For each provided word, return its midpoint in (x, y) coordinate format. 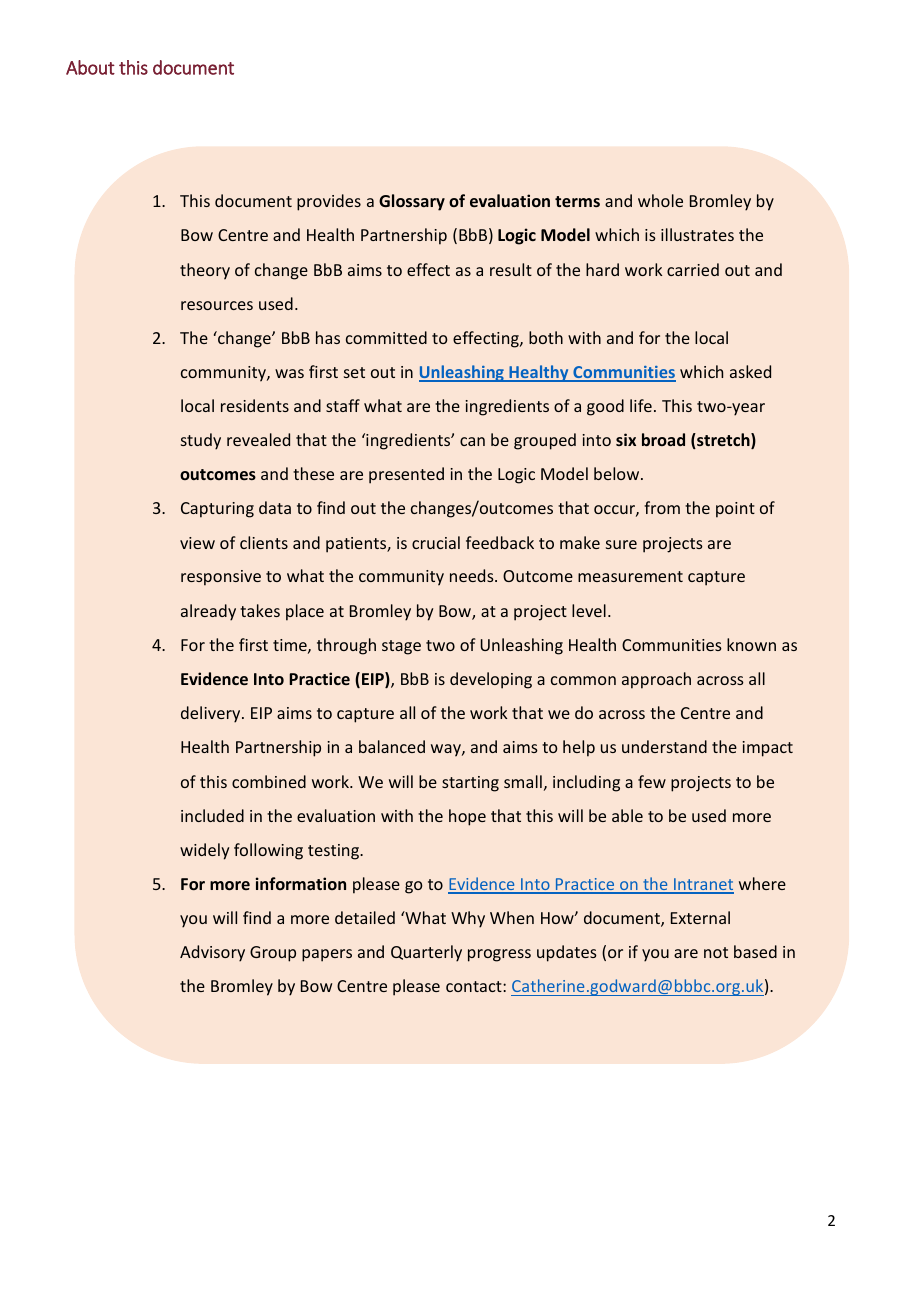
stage (401, 647)
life (641, 405)
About (90, 67)
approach (656, 680)
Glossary (412, 202)
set (354, 372)
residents (255, 405)
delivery (212, 714)
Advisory (212, 953)
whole (660, 200)
